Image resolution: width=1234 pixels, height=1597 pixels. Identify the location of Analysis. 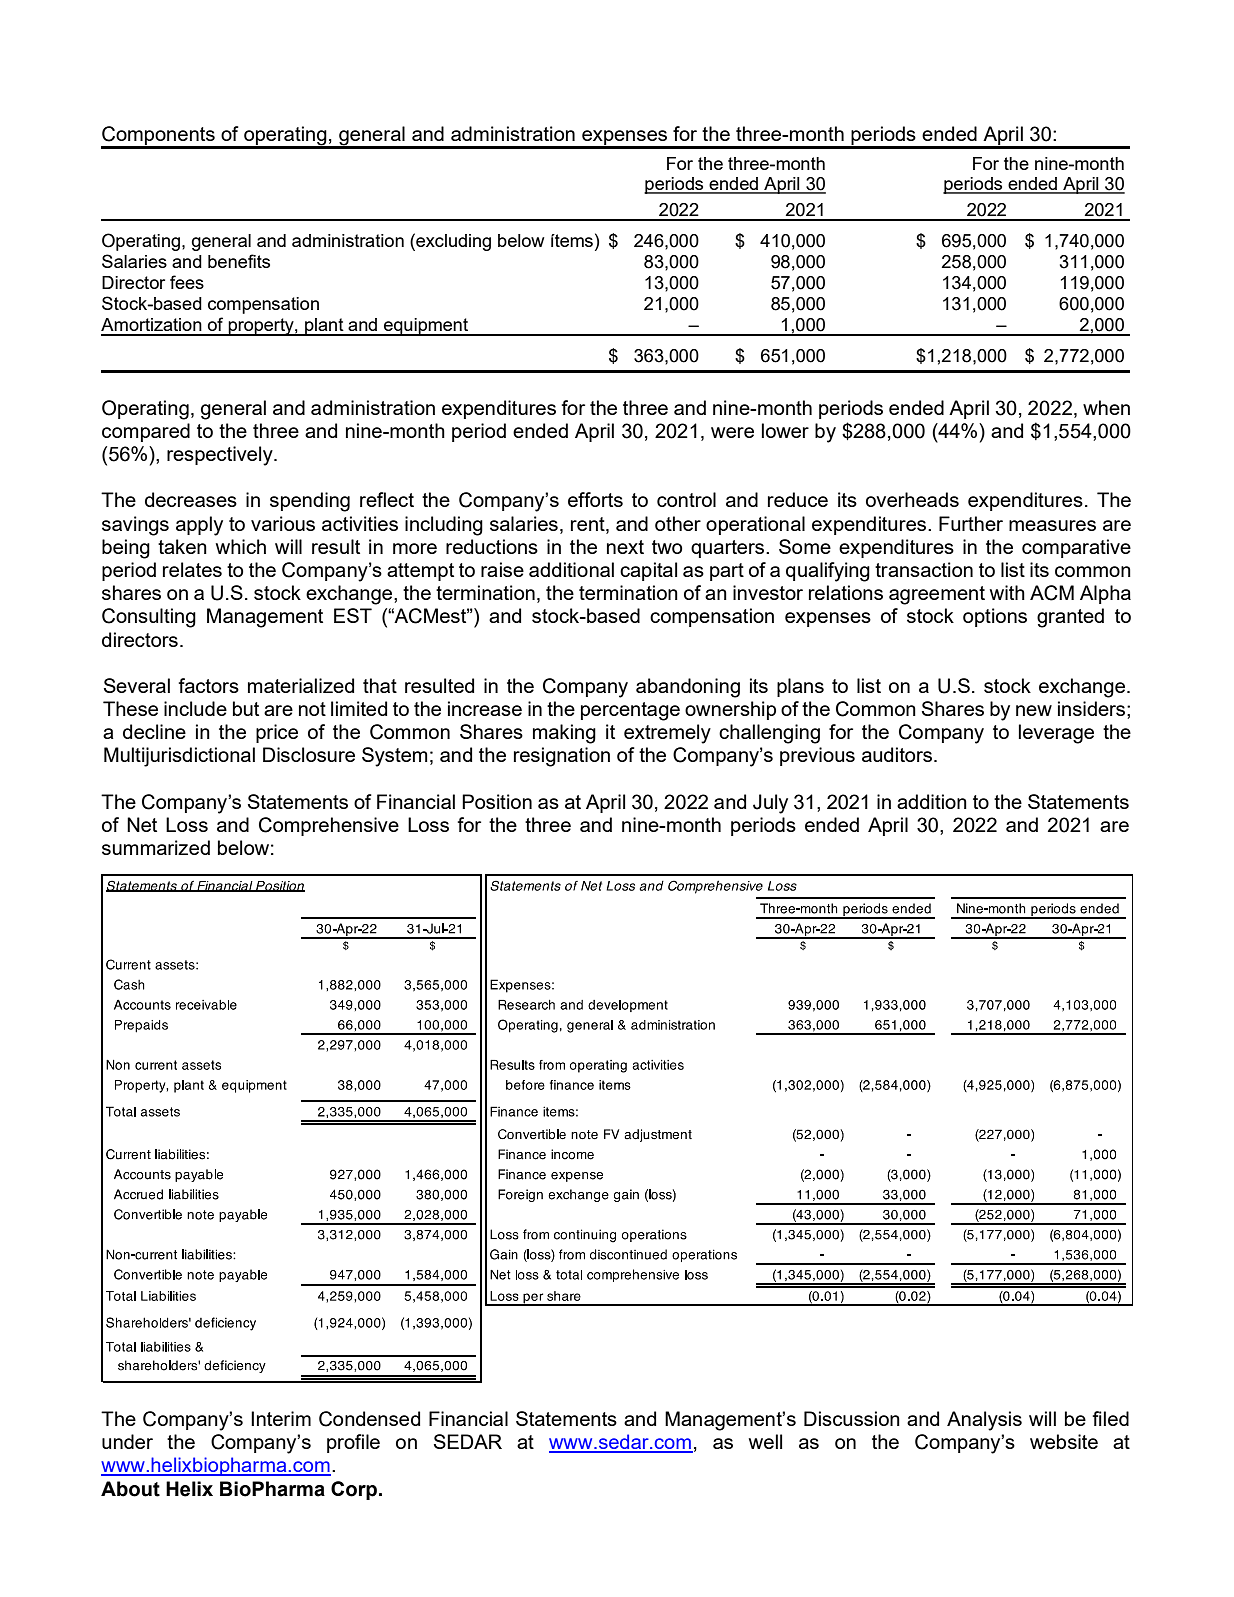
(984, 1421).
